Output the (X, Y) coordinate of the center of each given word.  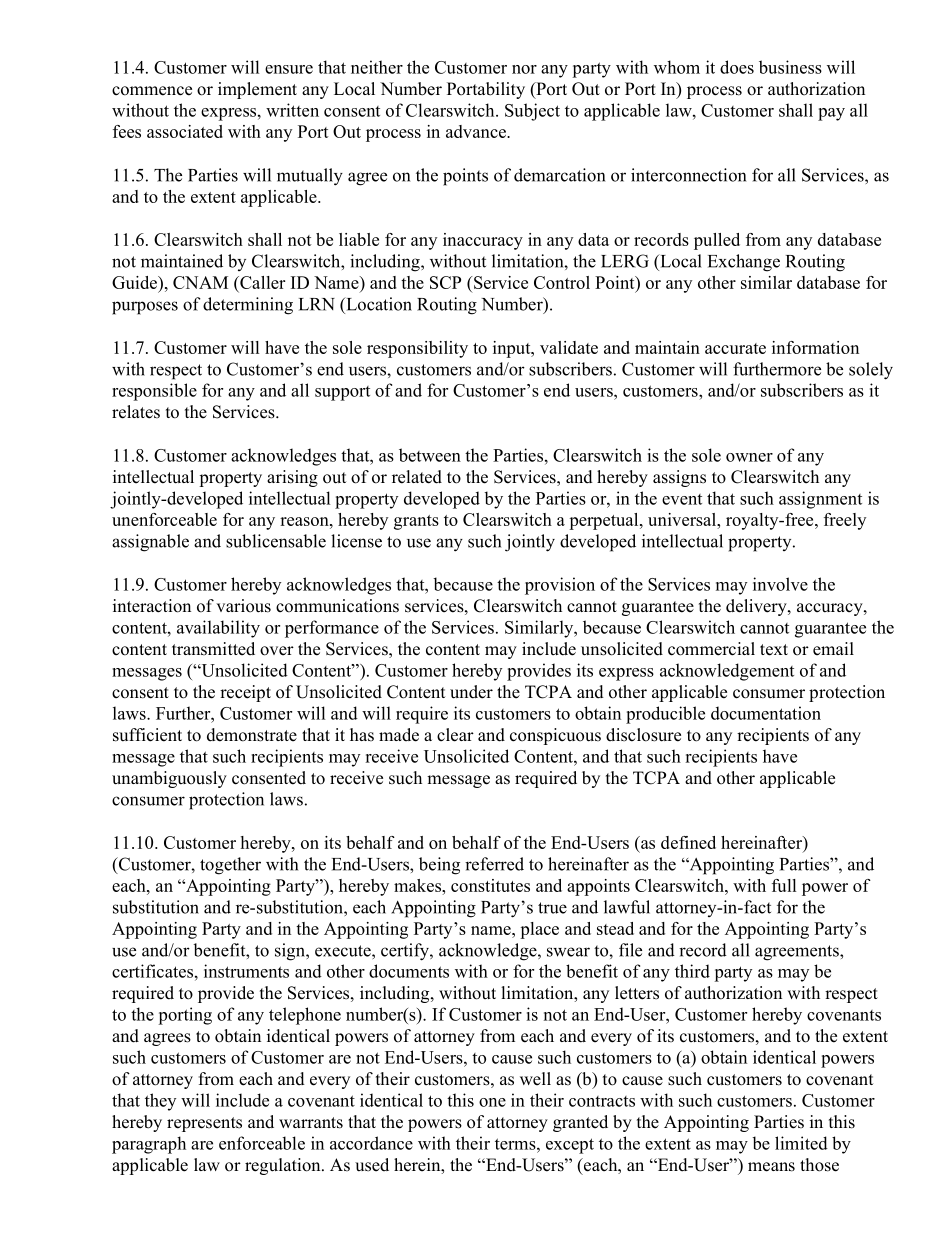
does (737, 67)
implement (257, 90)
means (771, 1167)
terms (516, 1144)
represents (204, 1124)
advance (477, 131)
